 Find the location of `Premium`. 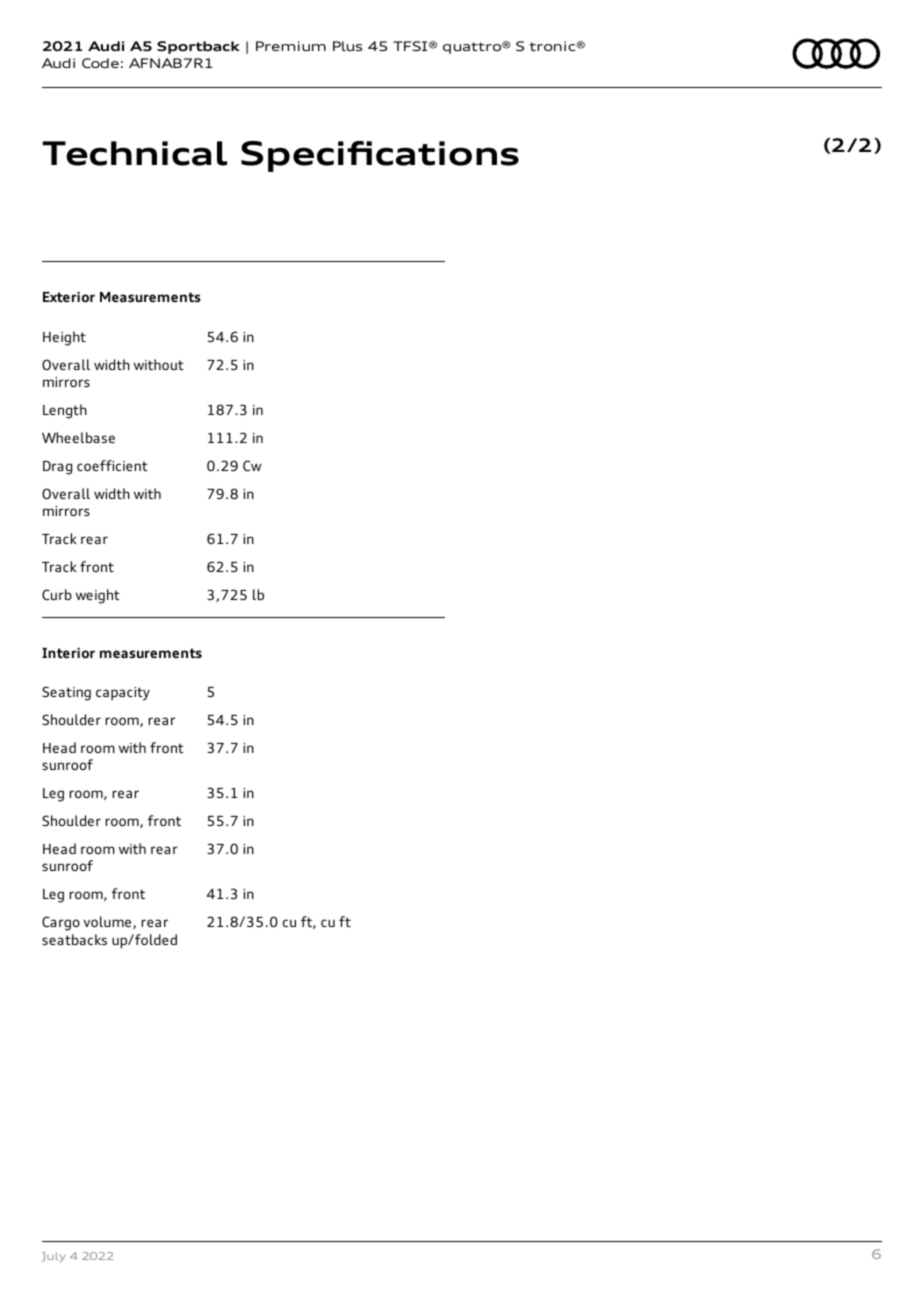

Premium is located at coordinates (291, 46).
